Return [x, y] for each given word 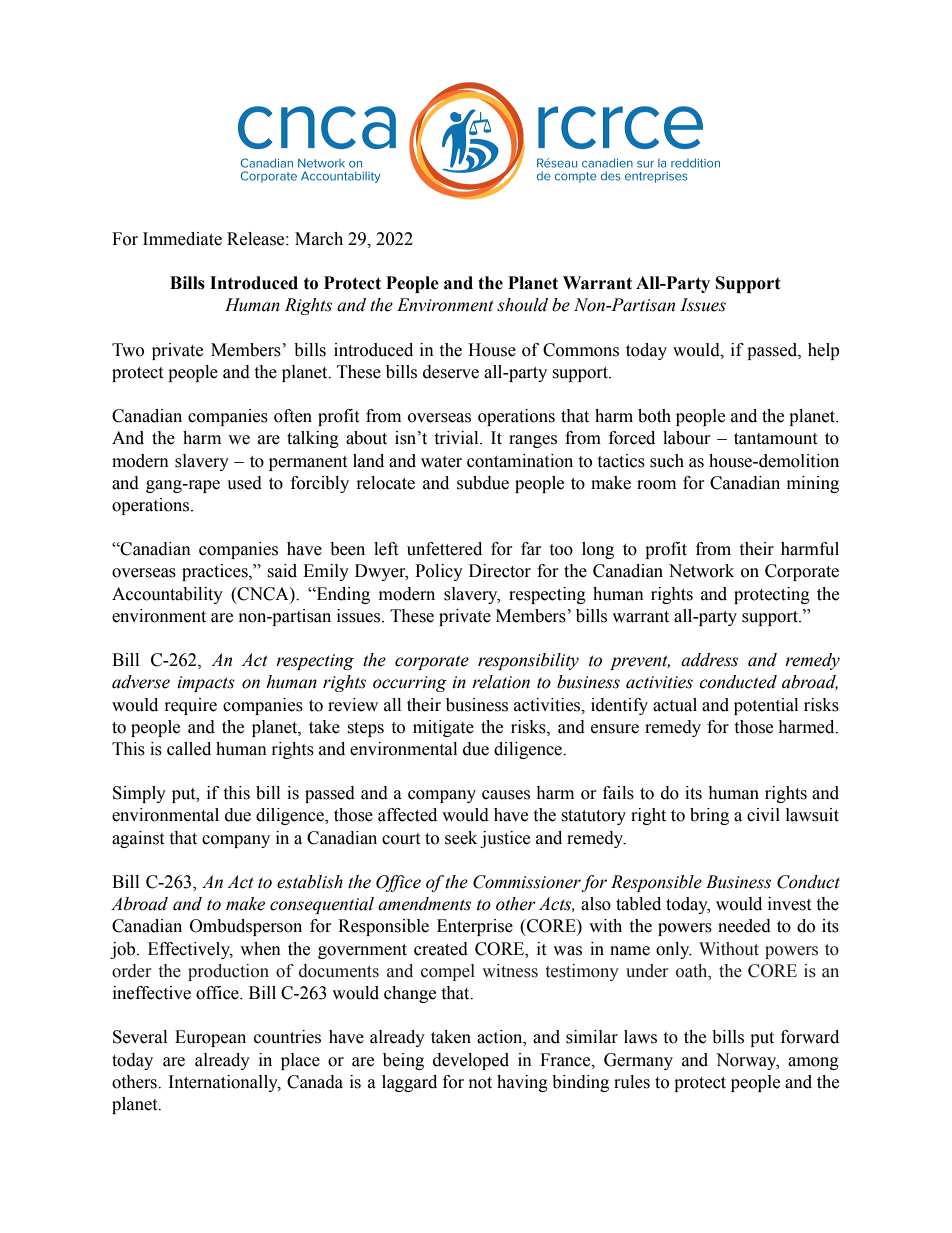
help [823, 351]
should [522, 305]
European [210, 1038]
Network [701, 571]
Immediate [182, 239]
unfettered [444, 549]
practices [216, 572]
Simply [139, 794]
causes [506, 795]
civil [763, 815]
